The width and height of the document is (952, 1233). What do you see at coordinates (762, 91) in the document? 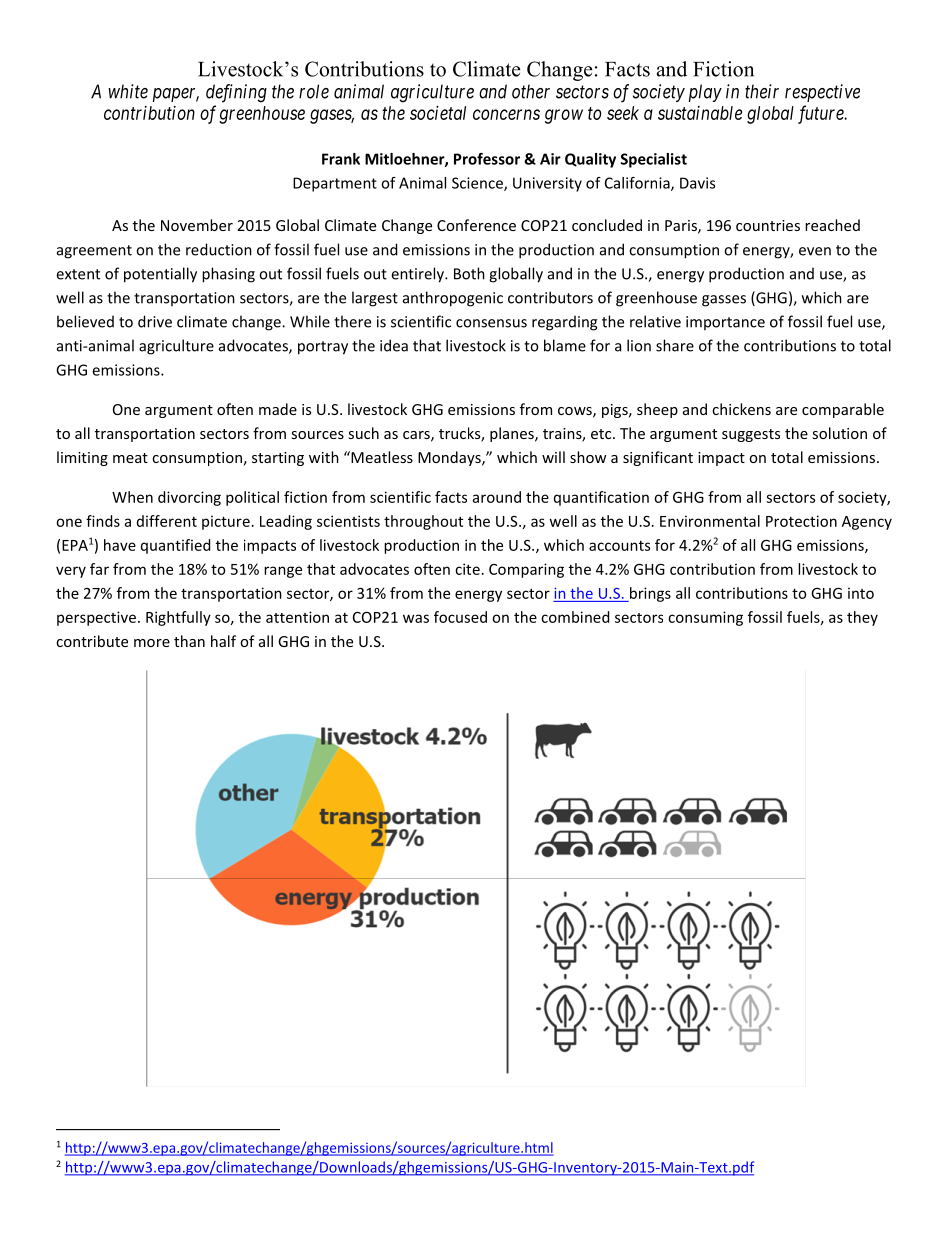
I see `their` at bounding box center [762, 91].
